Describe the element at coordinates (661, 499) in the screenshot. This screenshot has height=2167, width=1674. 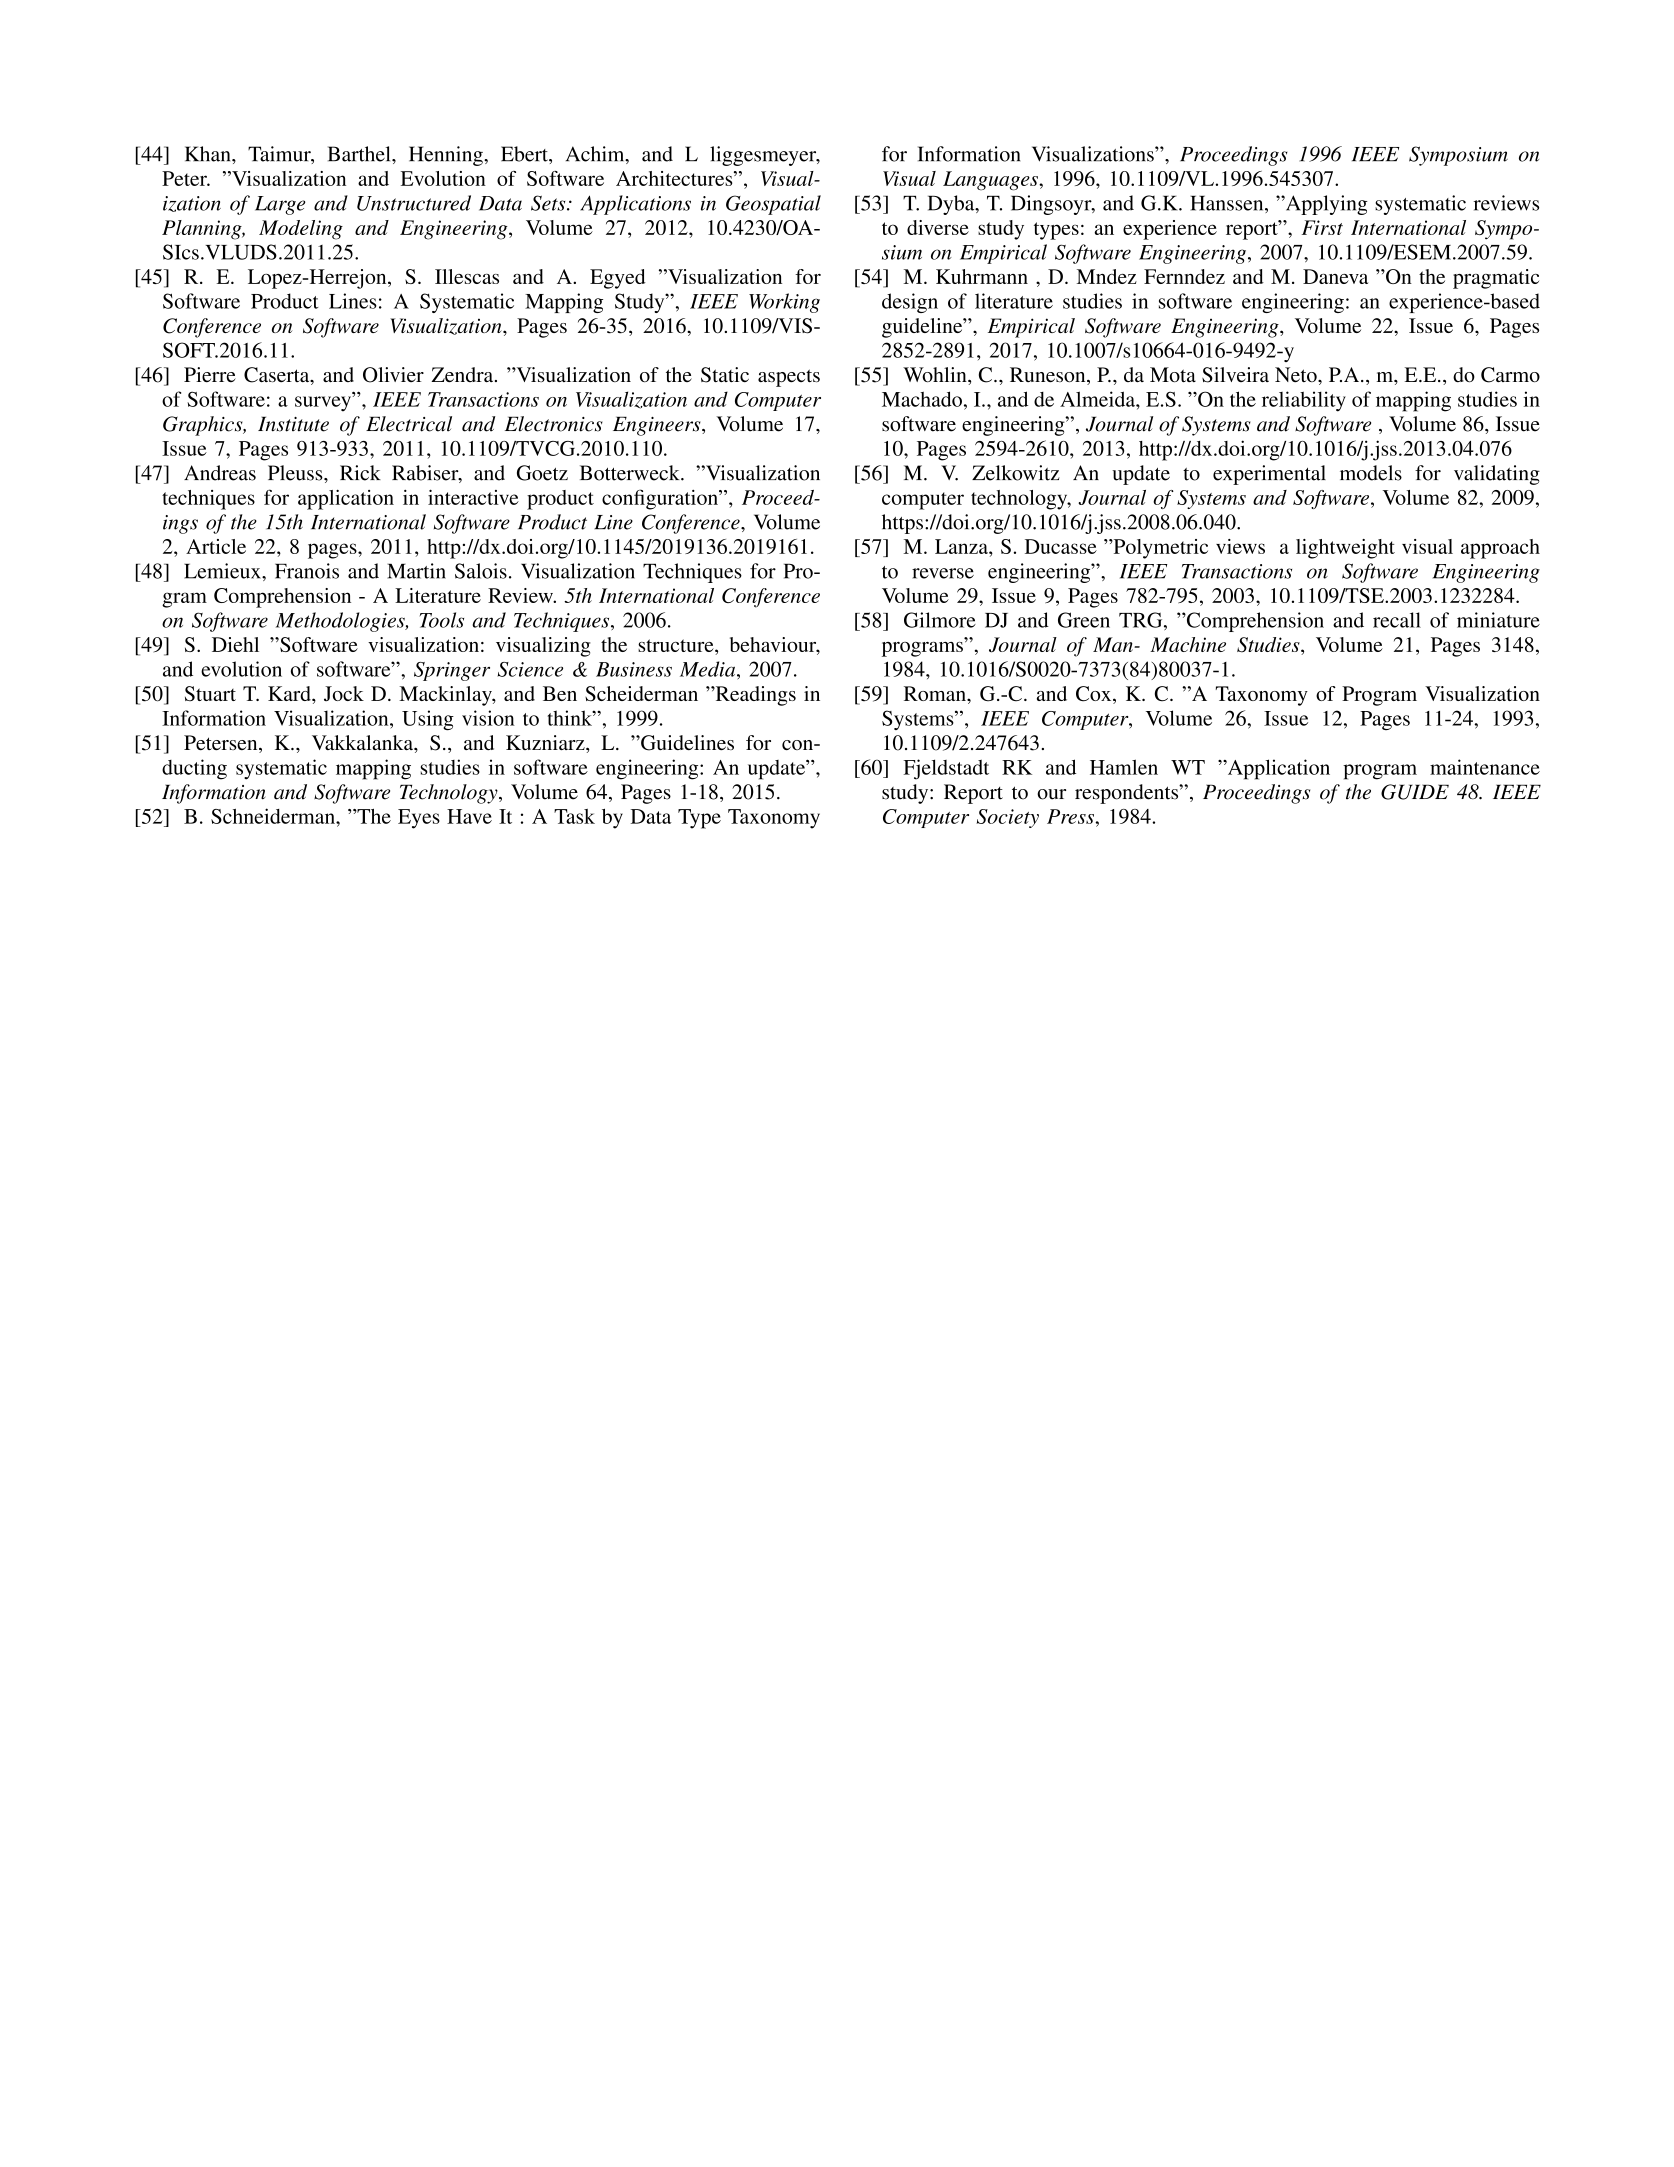
I see `configuration` at that location.
